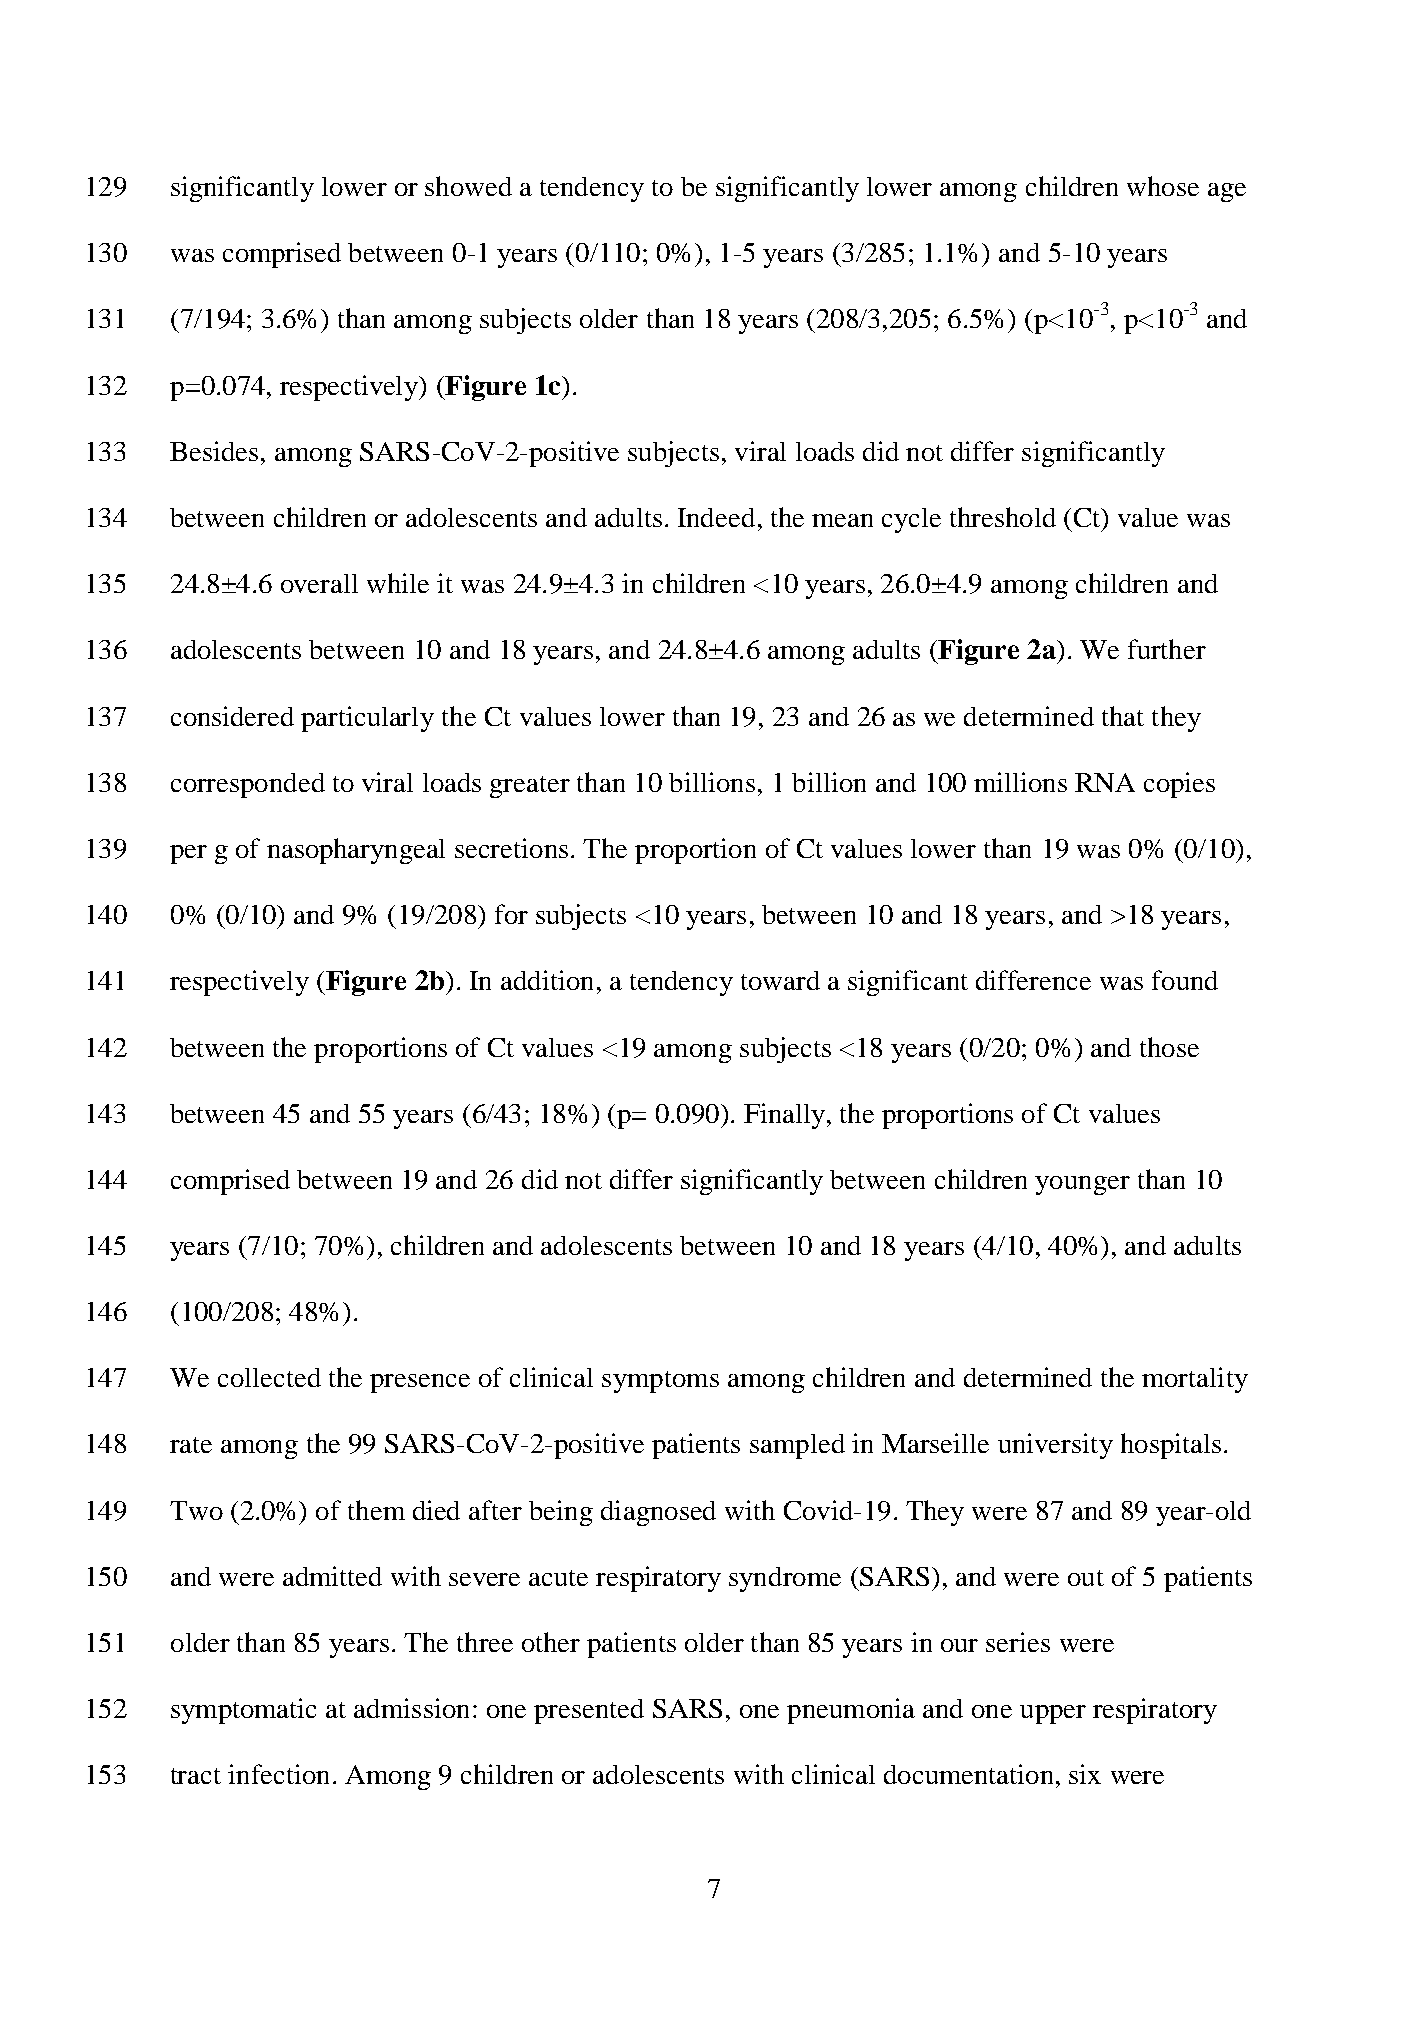 The height and width of the image is (2019, 1428). I want to click on showed, so click(468, 186).
